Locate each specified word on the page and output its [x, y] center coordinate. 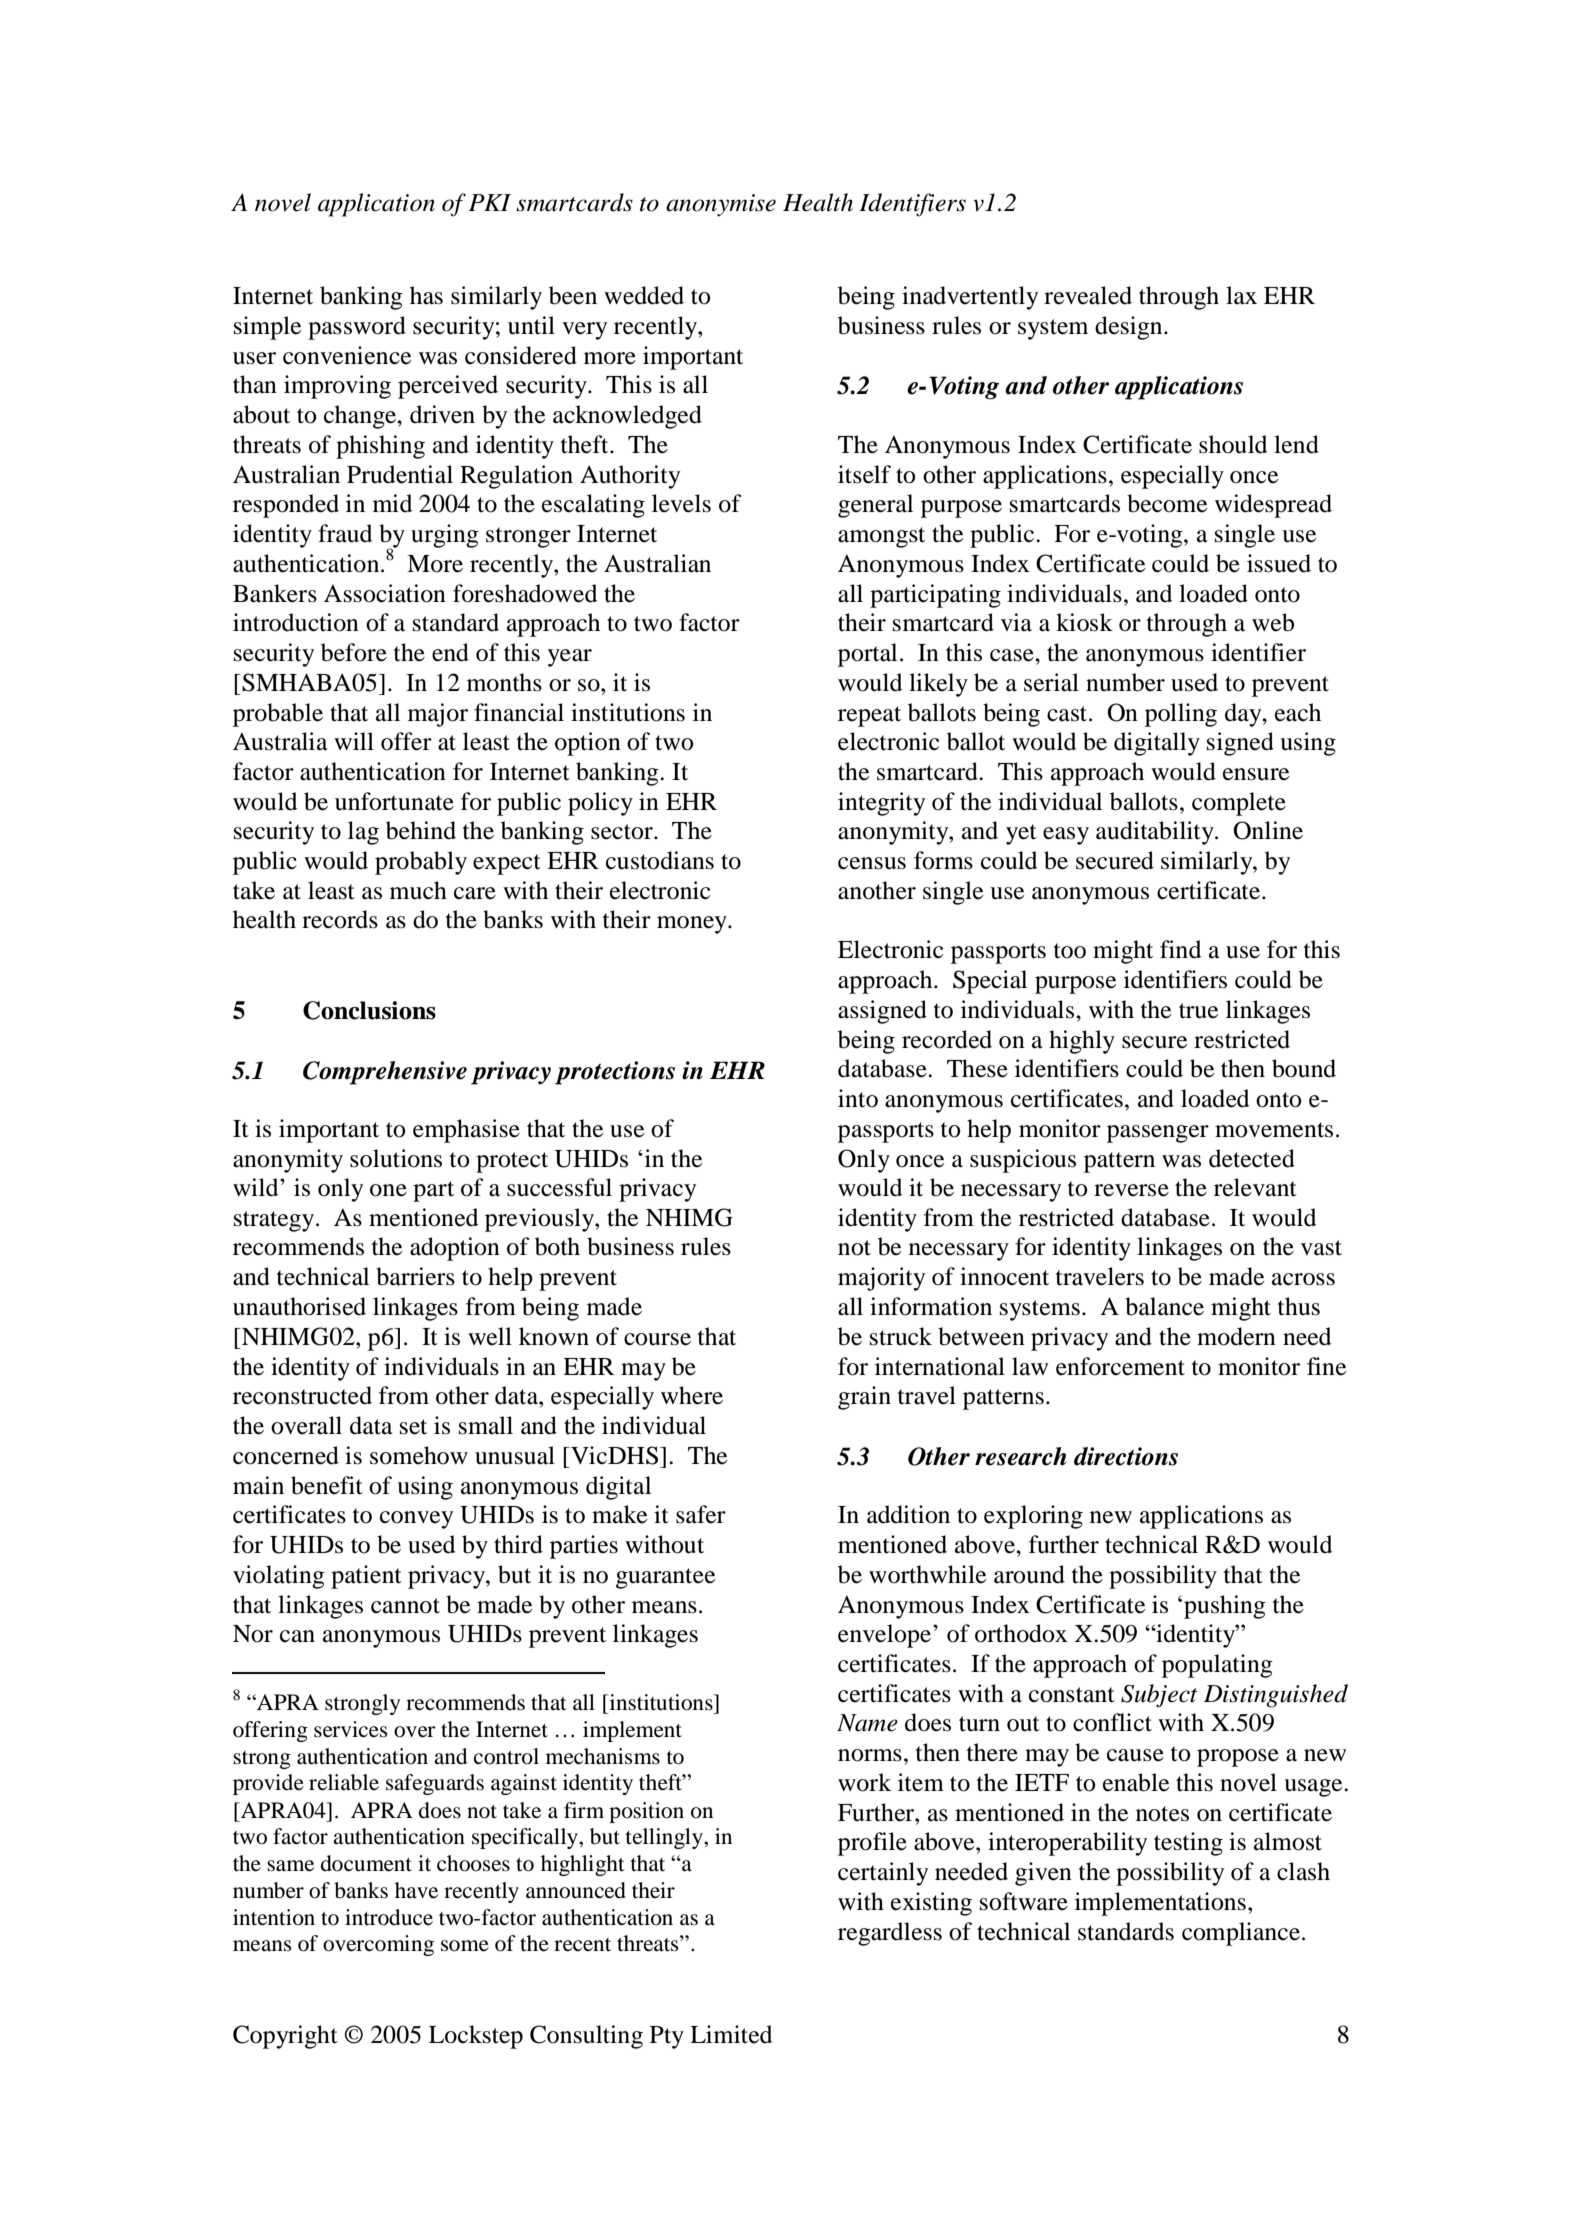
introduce [389, 1917]
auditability [1156, 833]
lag [363, 833]
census [872, 863]
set [413, 1427]
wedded [644, 295]
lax [1241, 295]
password [357, 328]
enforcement [1120, 1366]
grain [864, 1398]
